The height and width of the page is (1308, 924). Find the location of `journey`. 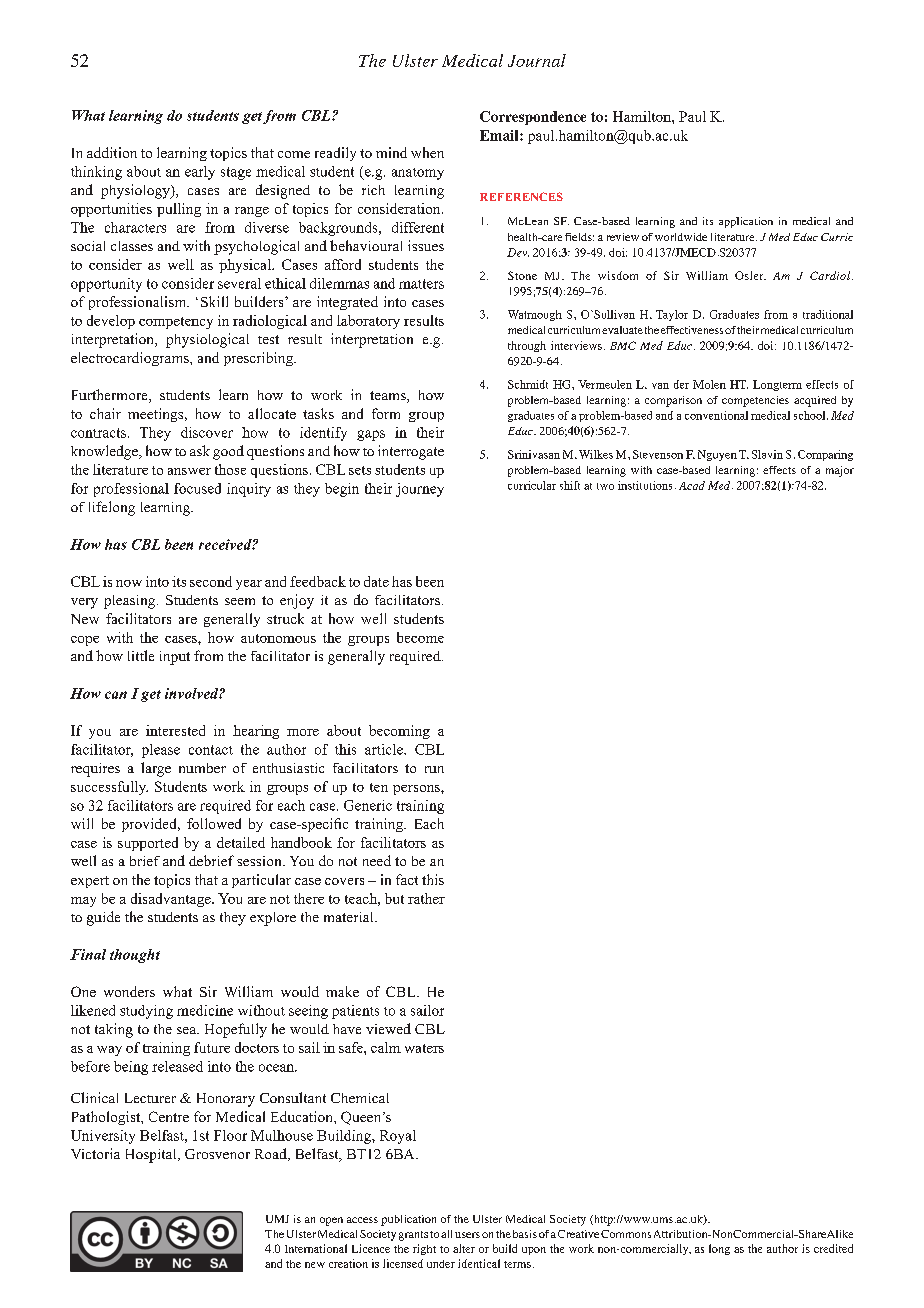

journey is located at coordinates (420, 490).
